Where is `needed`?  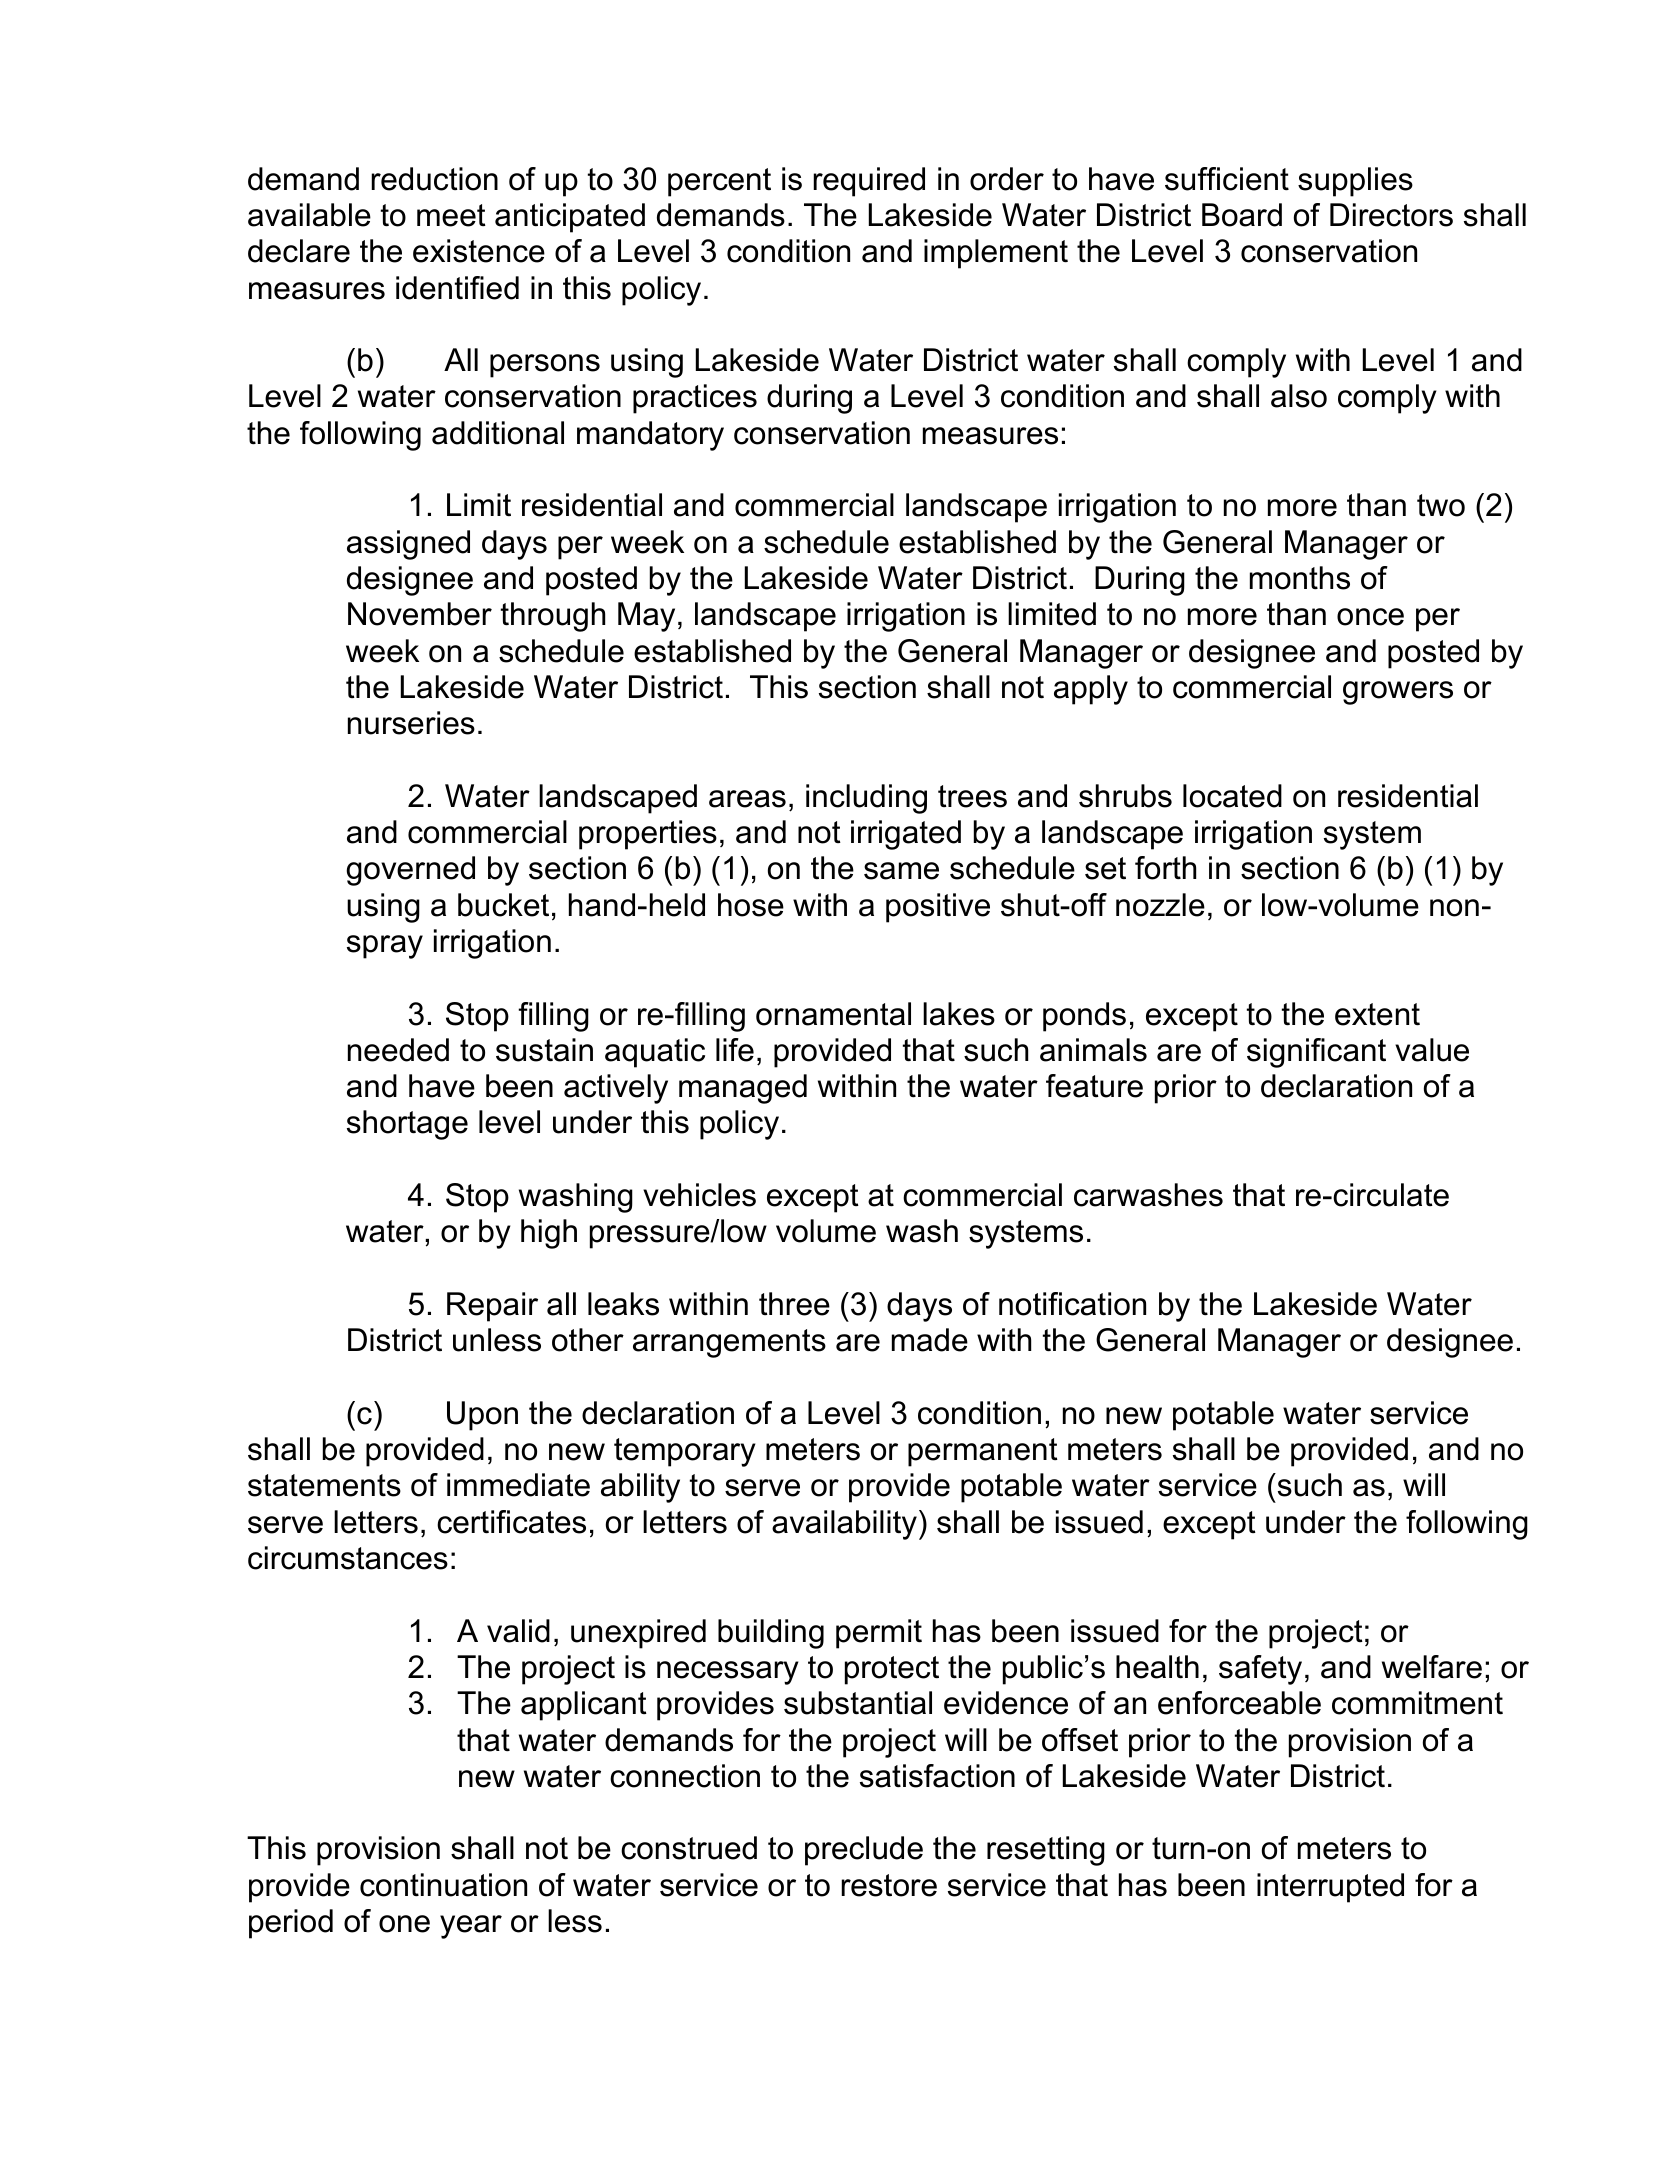 needed is located at coordinates (398, 1050).
